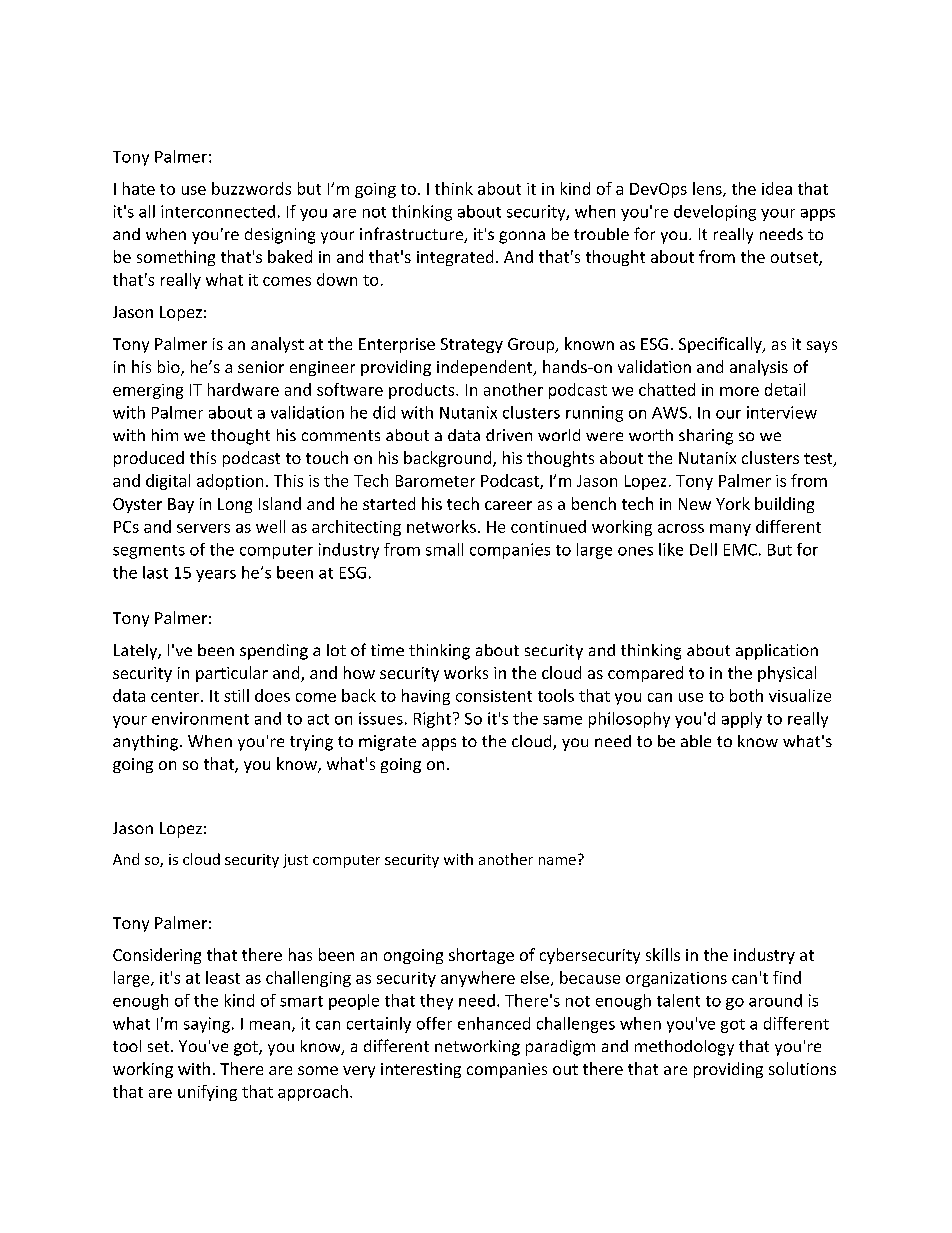  I want to click on gonna, so click(522, 237).
